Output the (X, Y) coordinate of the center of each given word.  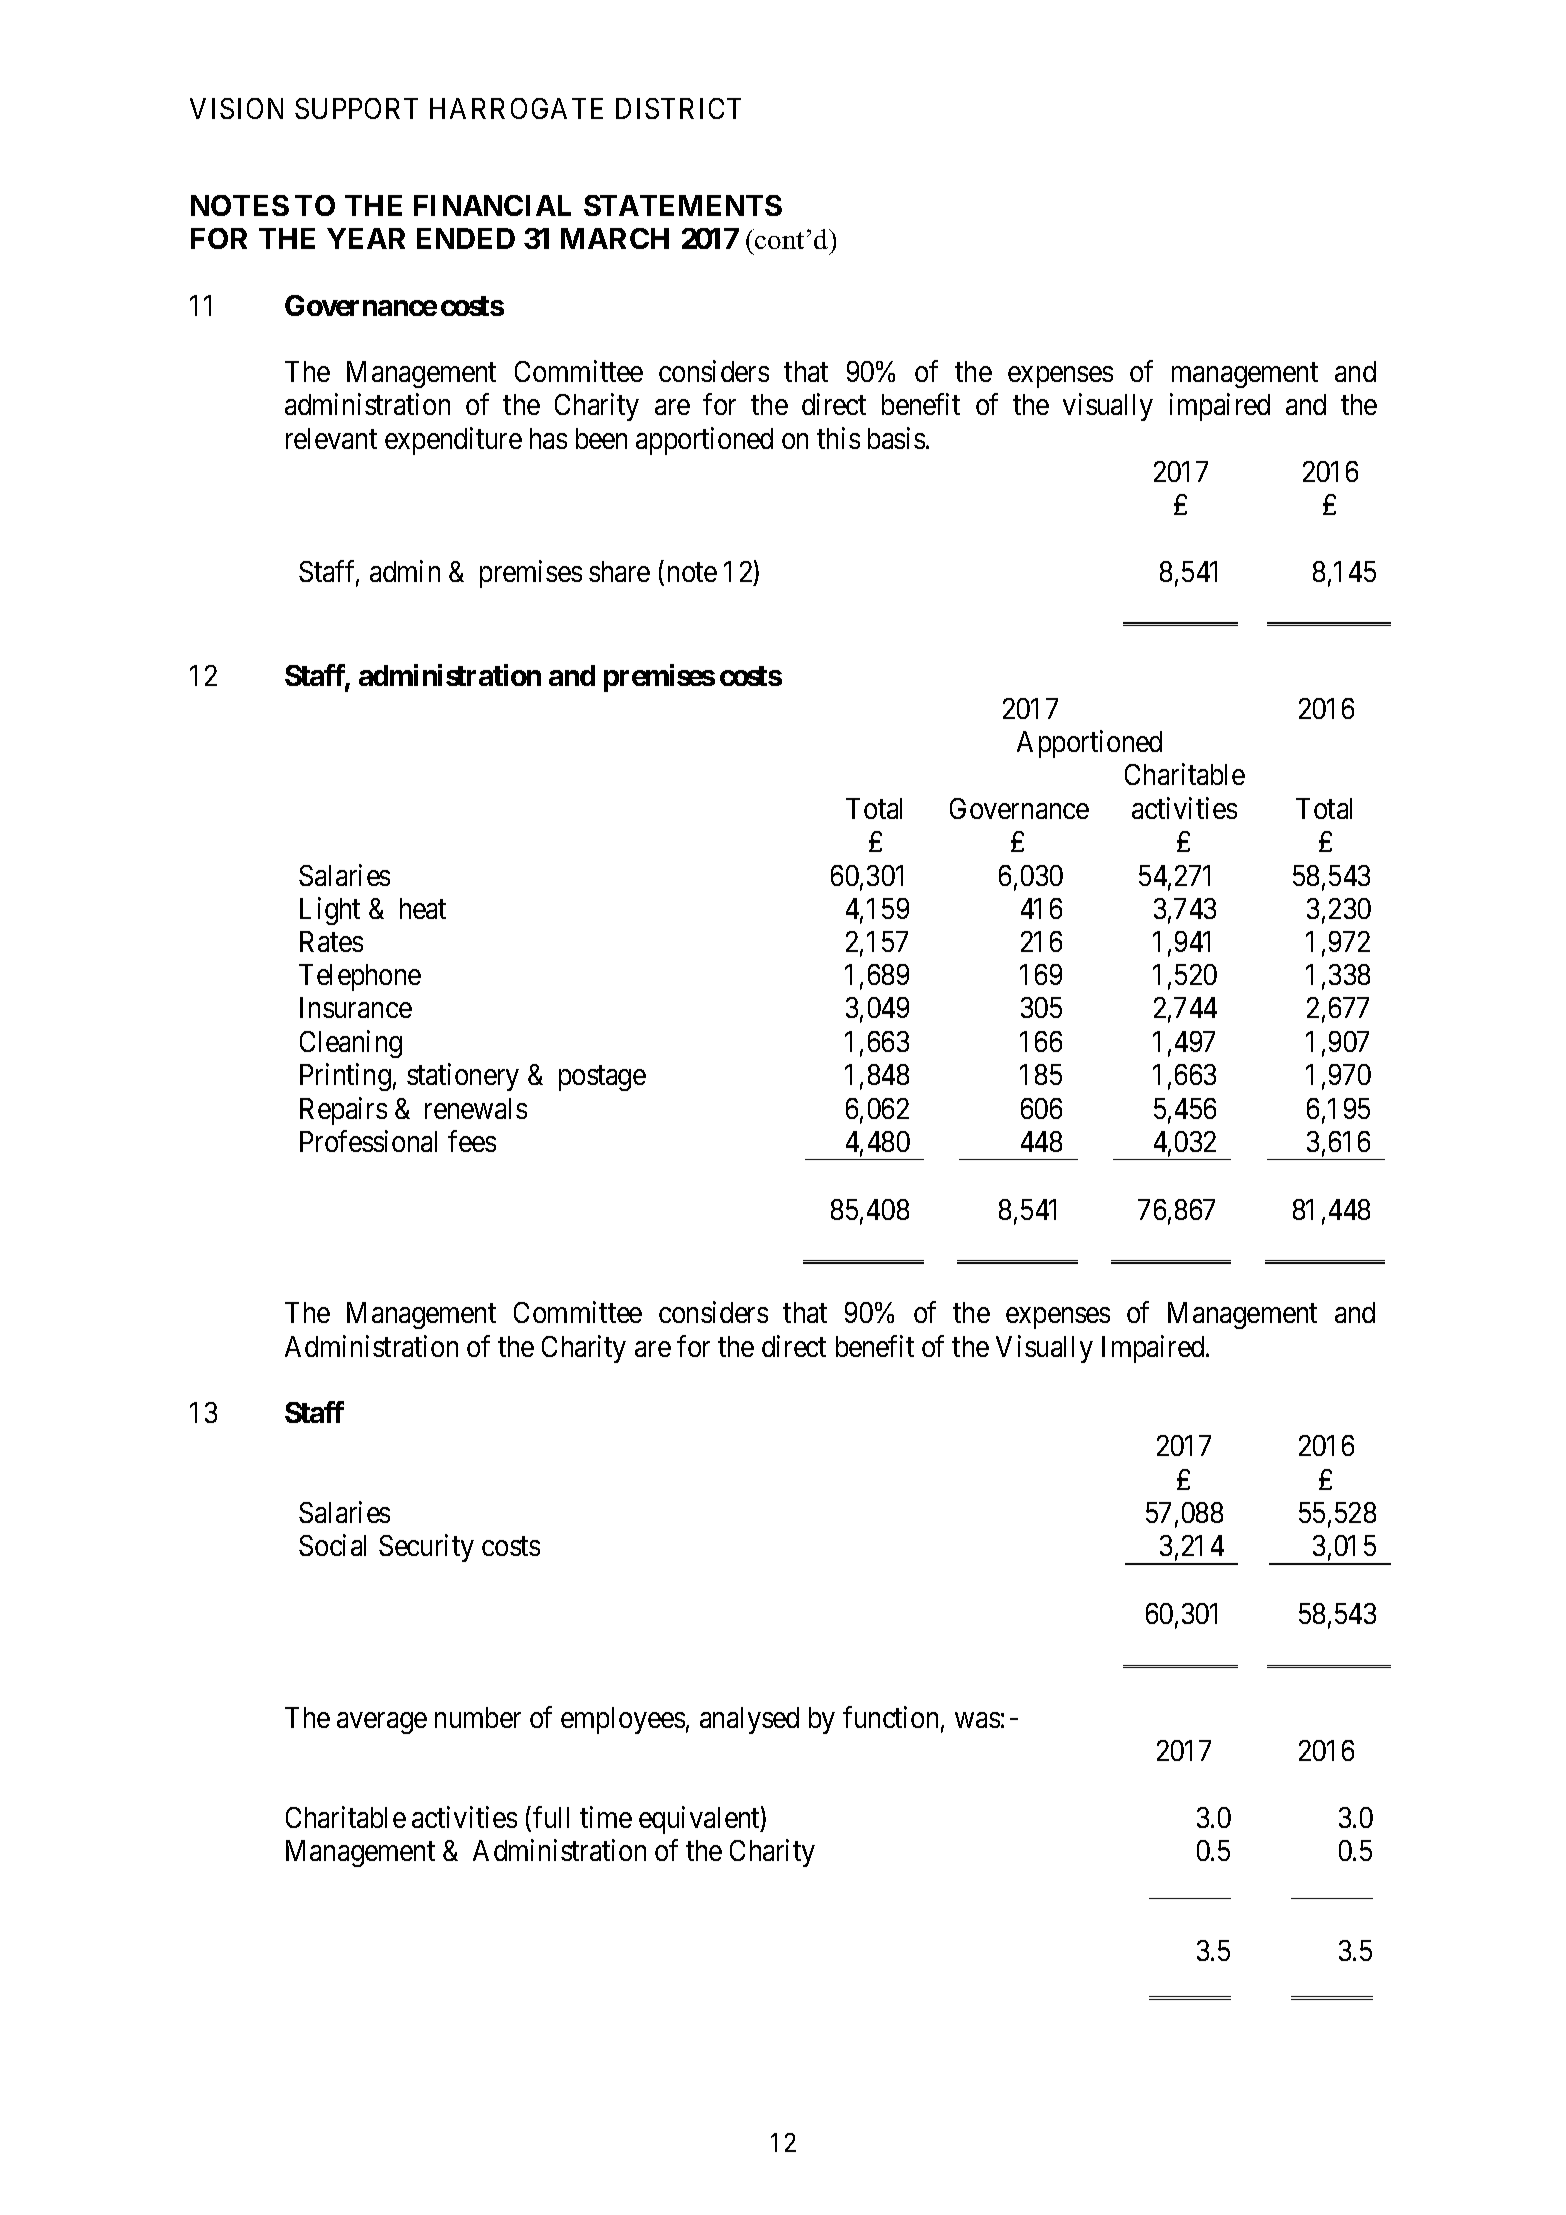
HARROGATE (516, 108)
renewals (476, 1108)
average (382, 1723)
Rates (331, 941)
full (551, 1817)
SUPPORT (356, 108)
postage (602, 1078)
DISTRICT (678, 108)
